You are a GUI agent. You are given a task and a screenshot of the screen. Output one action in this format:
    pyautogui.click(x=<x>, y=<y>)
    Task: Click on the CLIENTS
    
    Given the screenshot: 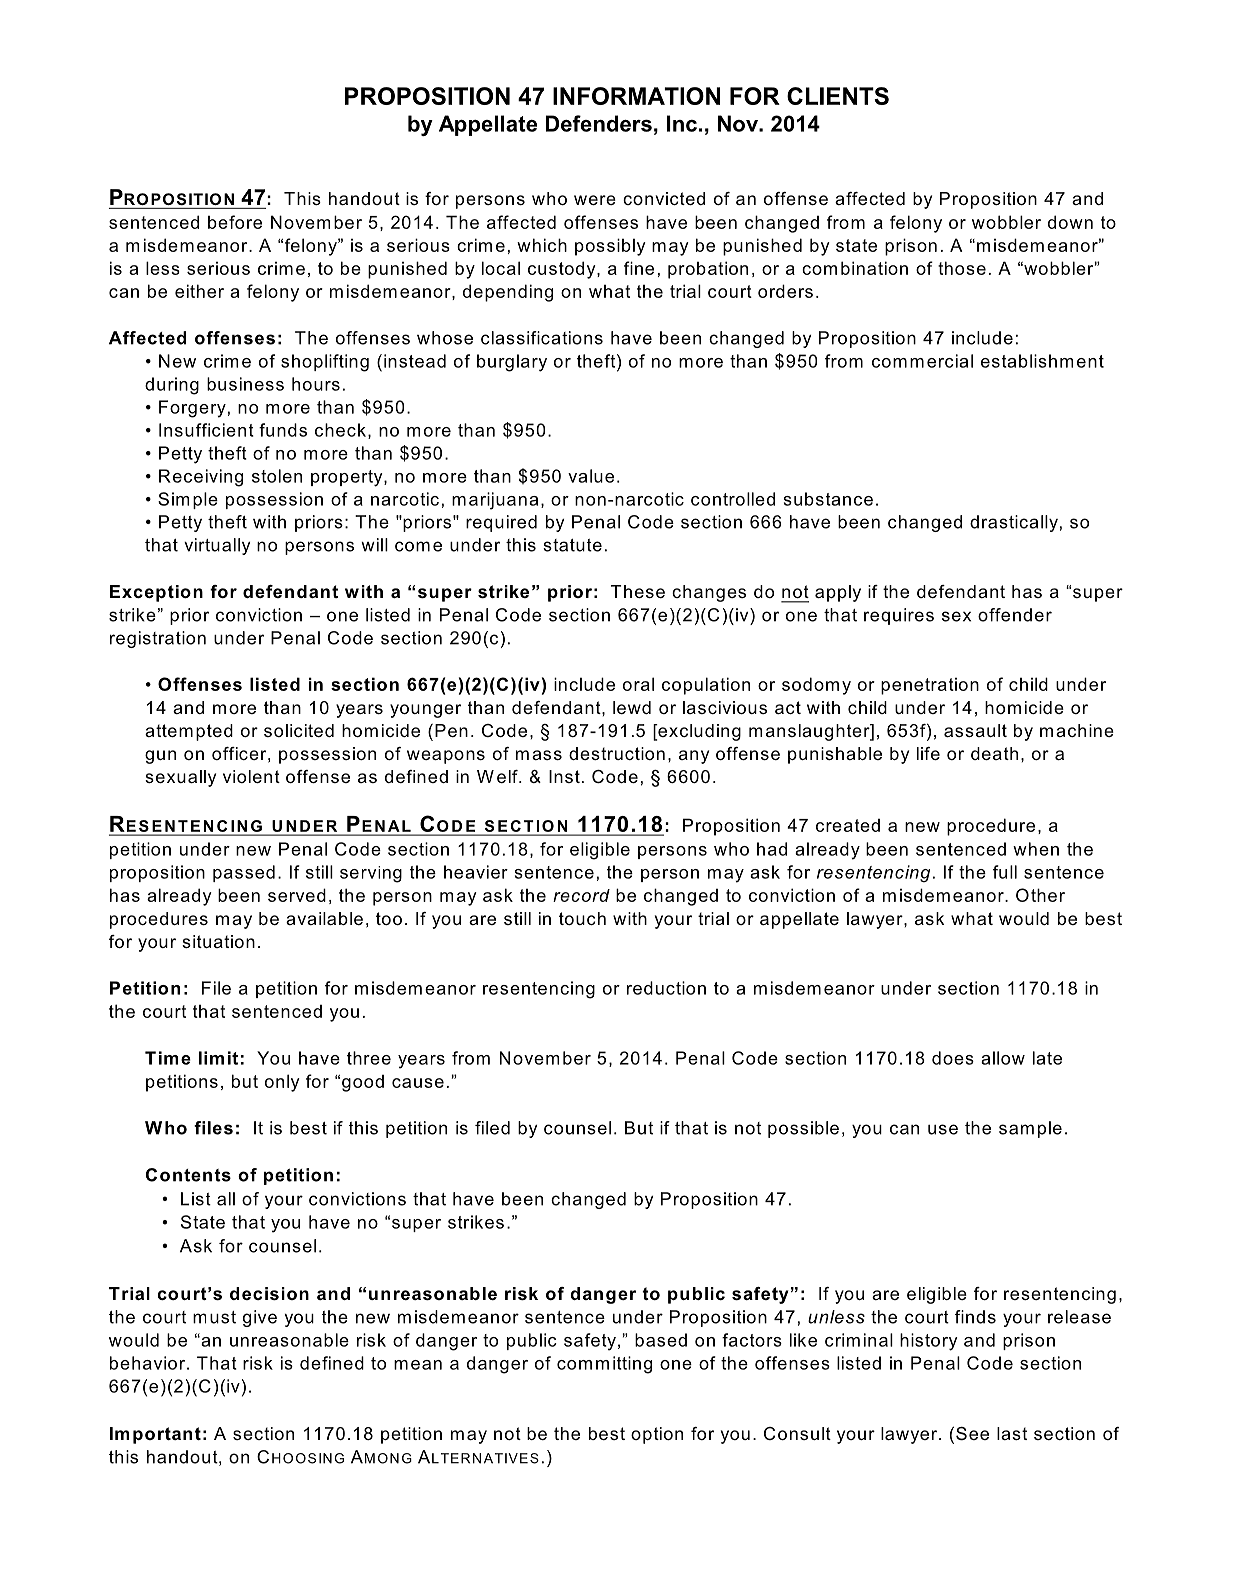 What is the action you would take?
    pyautogui.click(x=838, y=96)
